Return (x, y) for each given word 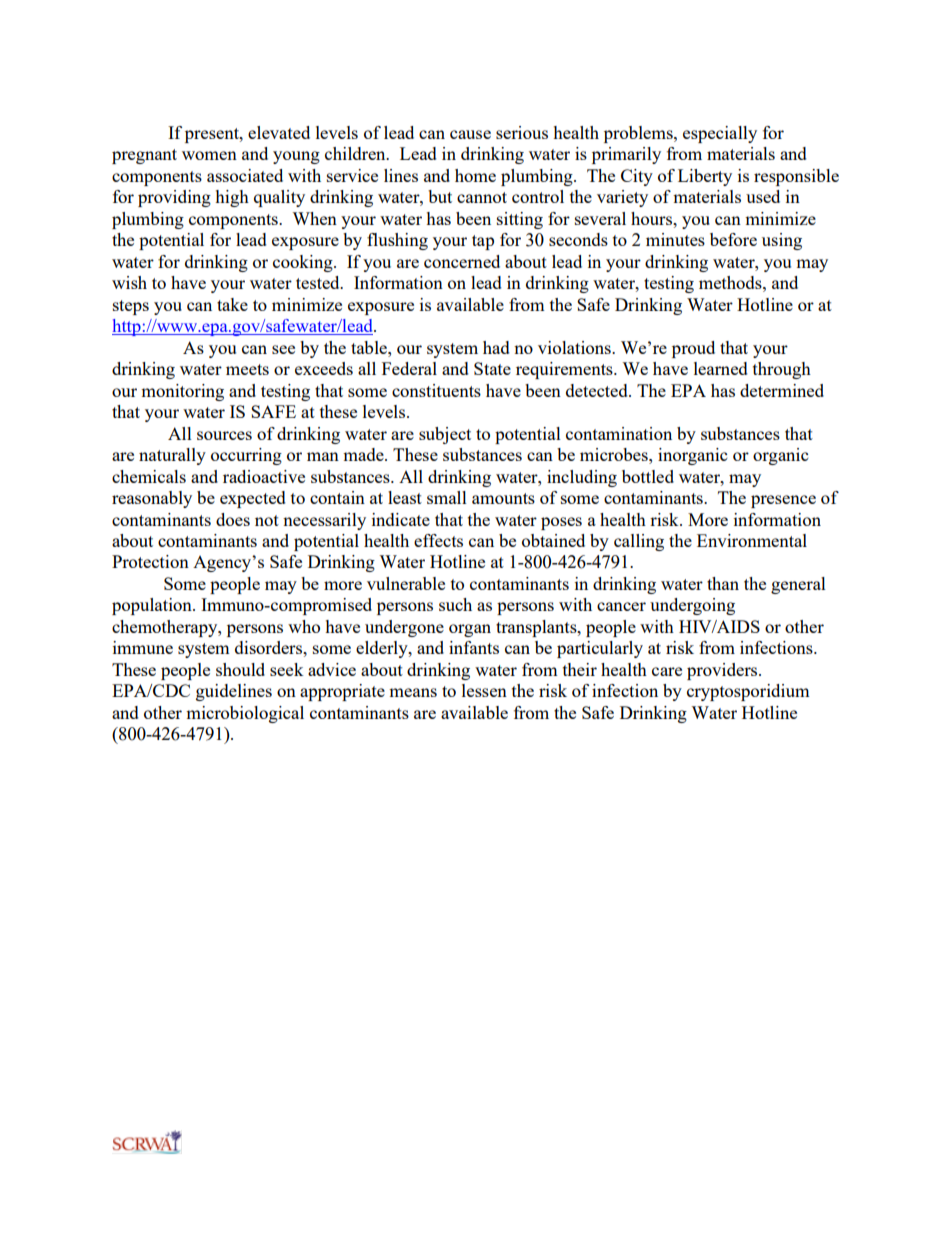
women (209, 155)
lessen (484, 690)
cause (470, 134)
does (233, 519)
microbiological (245, 714)
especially (720, 134)
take (232, 304)
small (447, 497)
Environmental (752, 540)
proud (693, 349)
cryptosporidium (748, 692)
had (496, 347)
